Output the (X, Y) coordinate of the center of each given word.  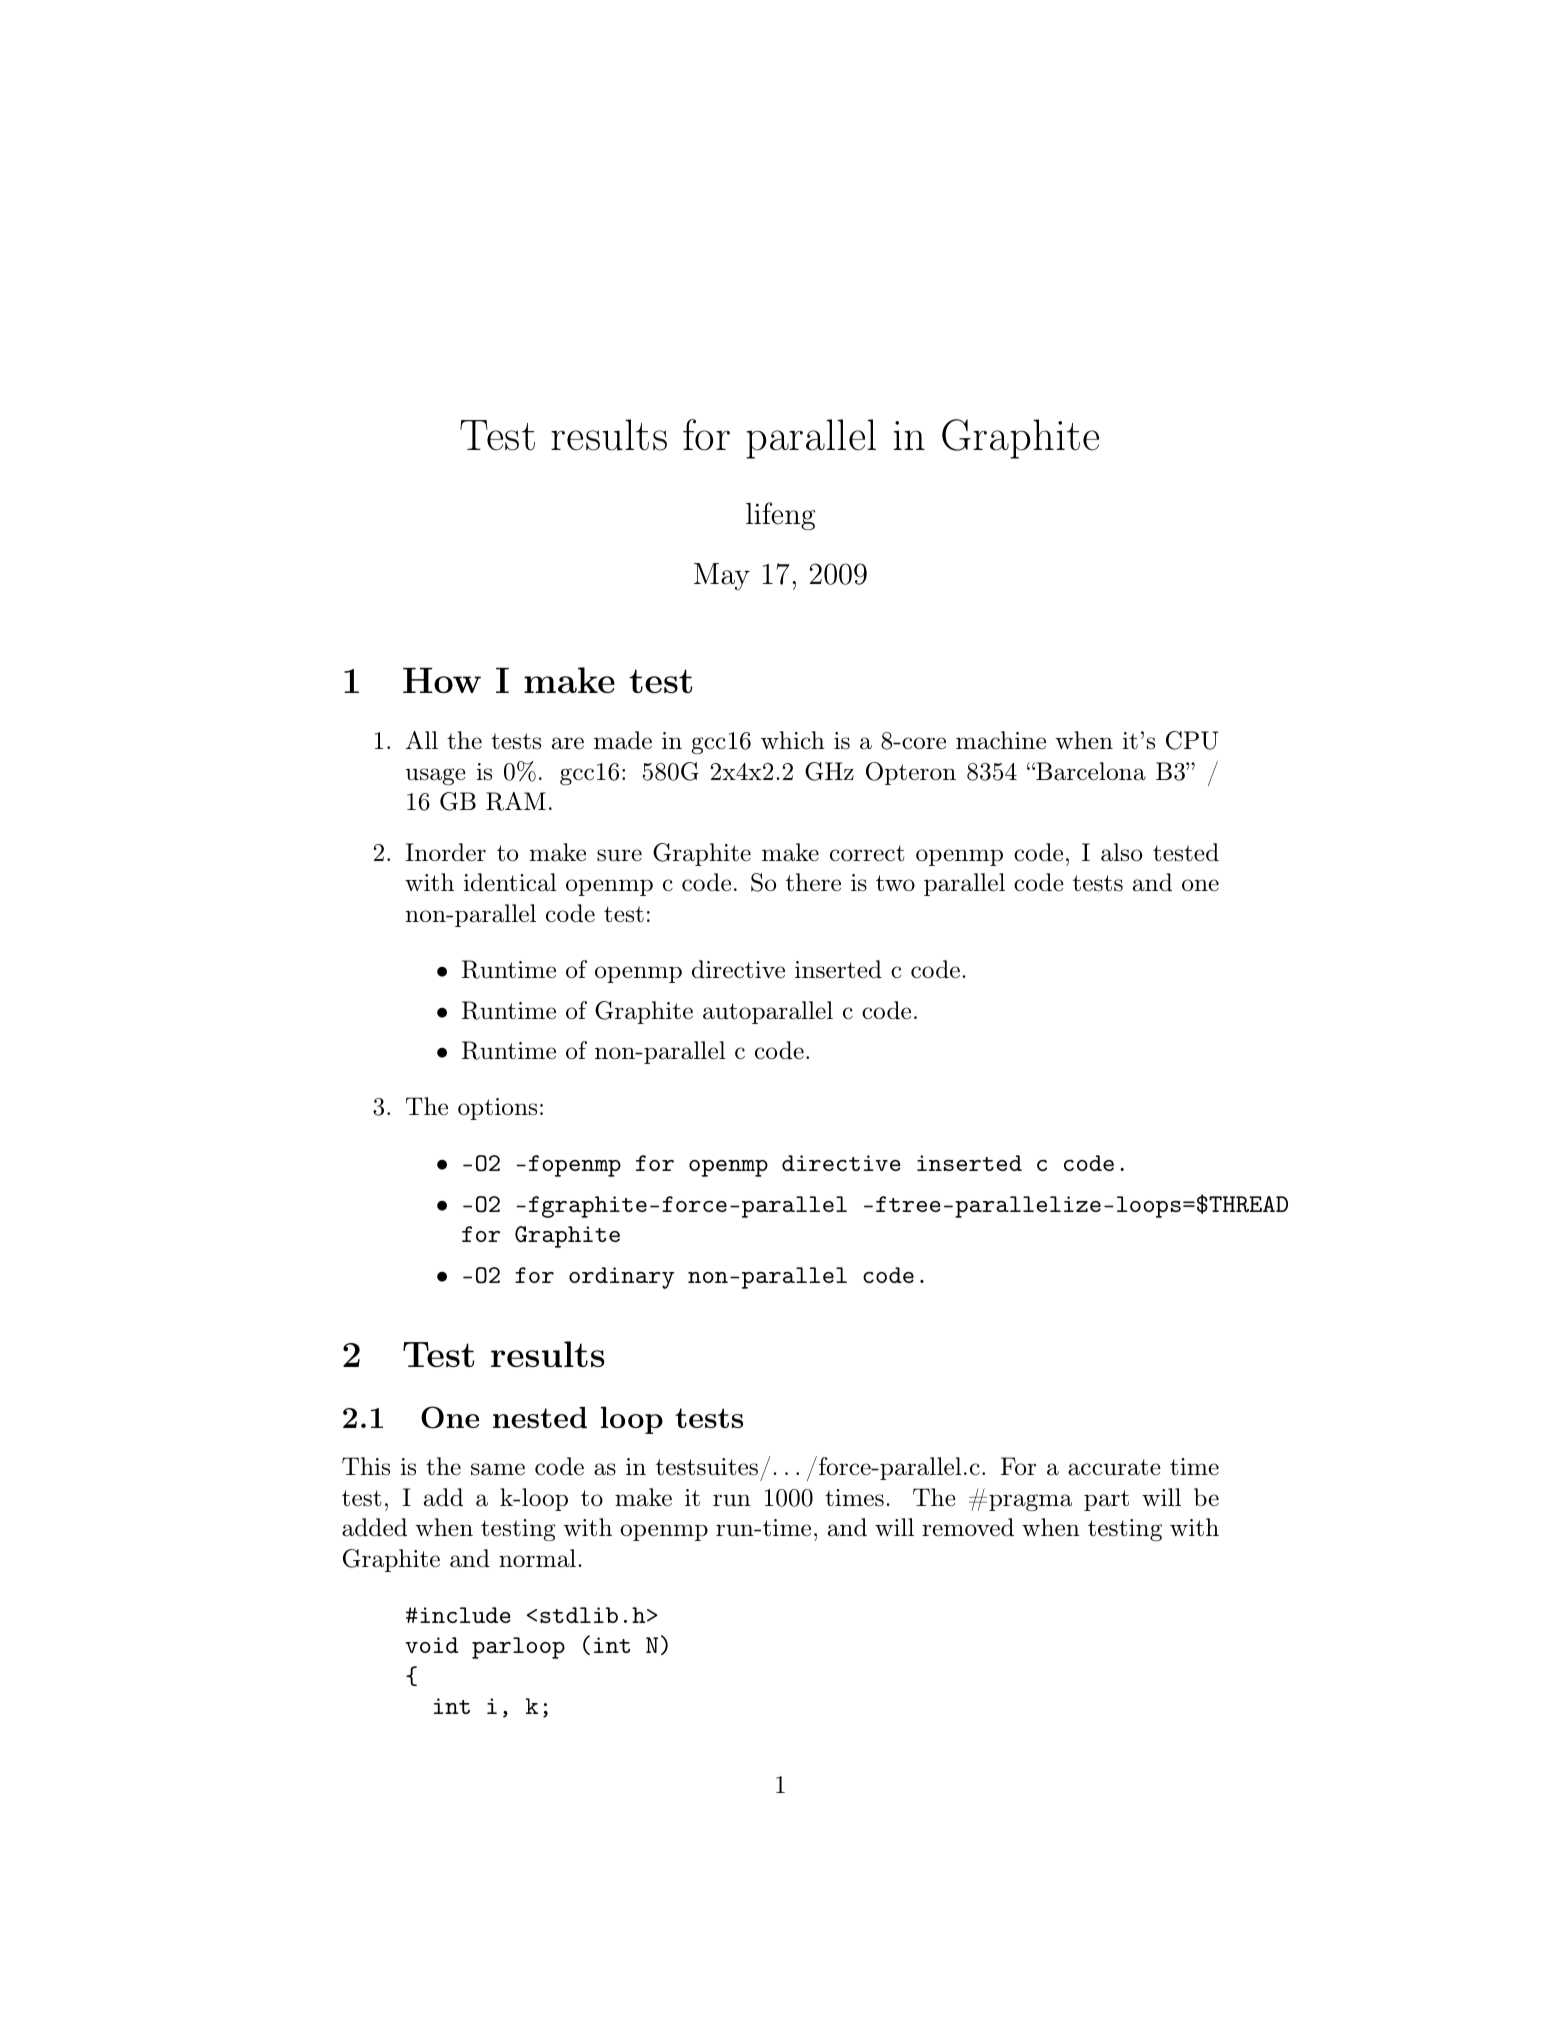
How (442, 680)
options (497, 1109)
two (895, 883)
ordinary (621, 1278)
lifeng (780, 516)
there (813, 882)
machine (1001, 740)
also (1121, 852)
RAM (516, 801)
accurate (1114, 1467)
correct (867, 853)
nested (540, 1417)
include (465, 1615)
